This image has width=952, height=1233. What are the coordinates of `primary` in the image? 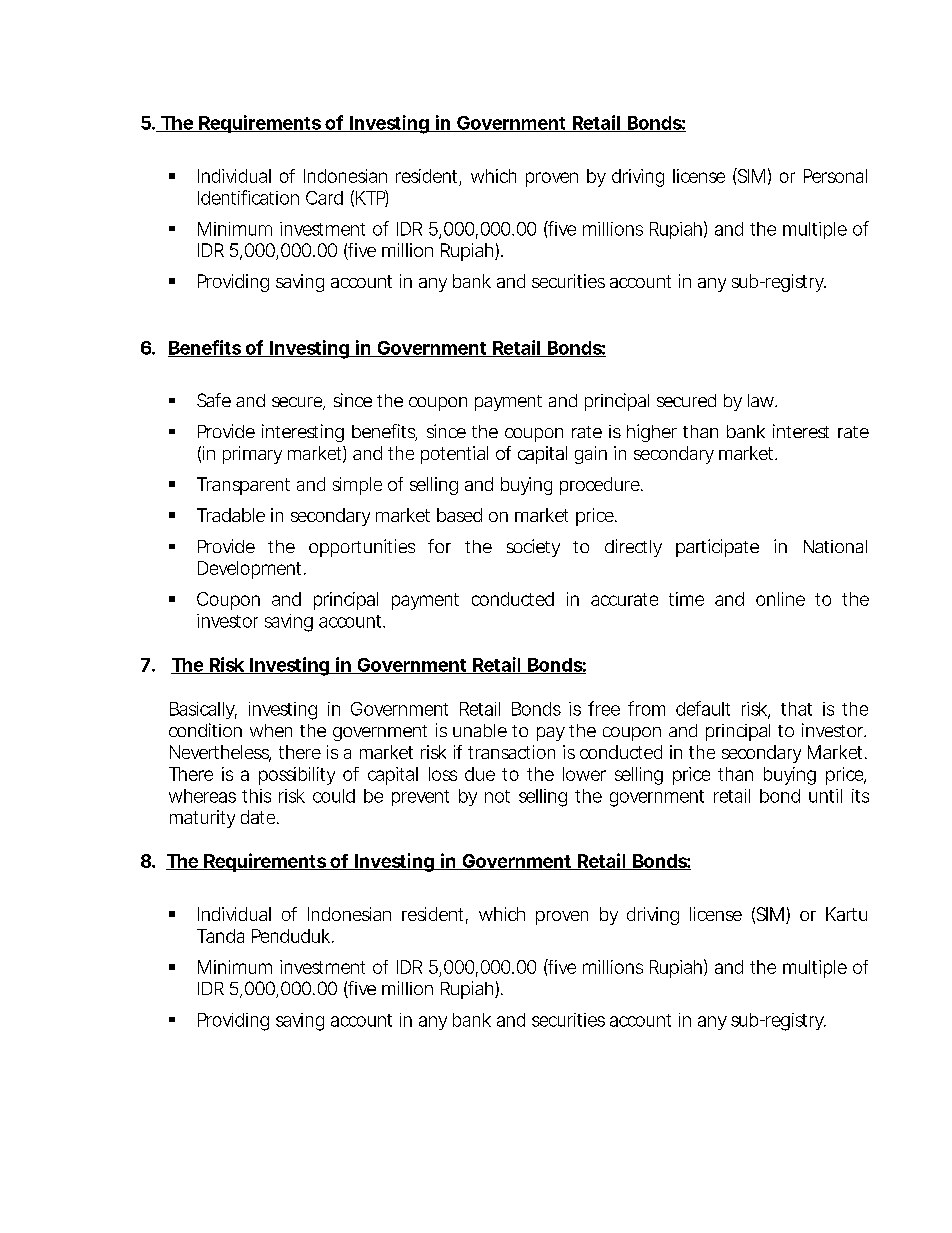 It's located at (252, 455).
